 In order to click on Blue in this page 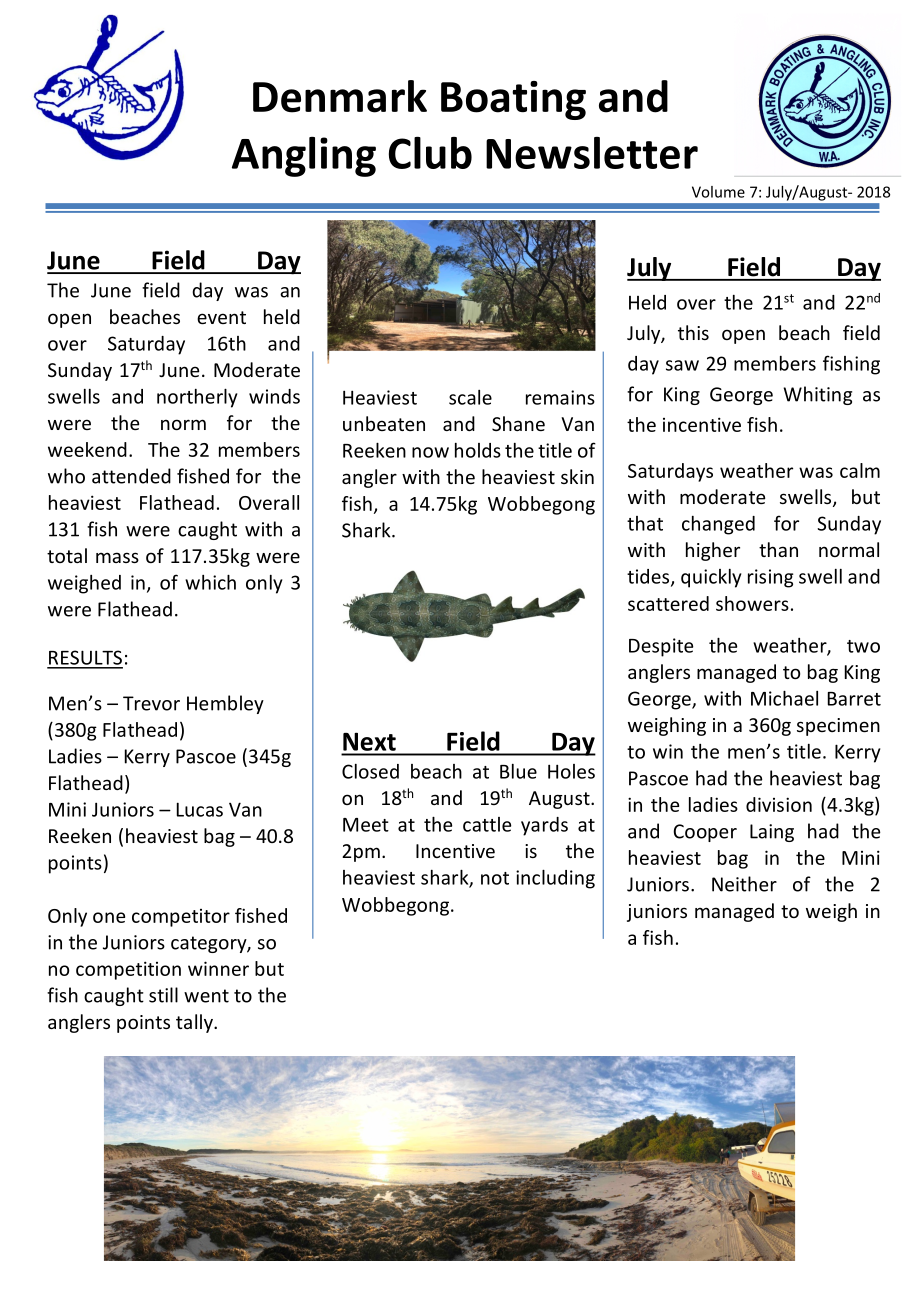, I will do `click(518, 771)`.
